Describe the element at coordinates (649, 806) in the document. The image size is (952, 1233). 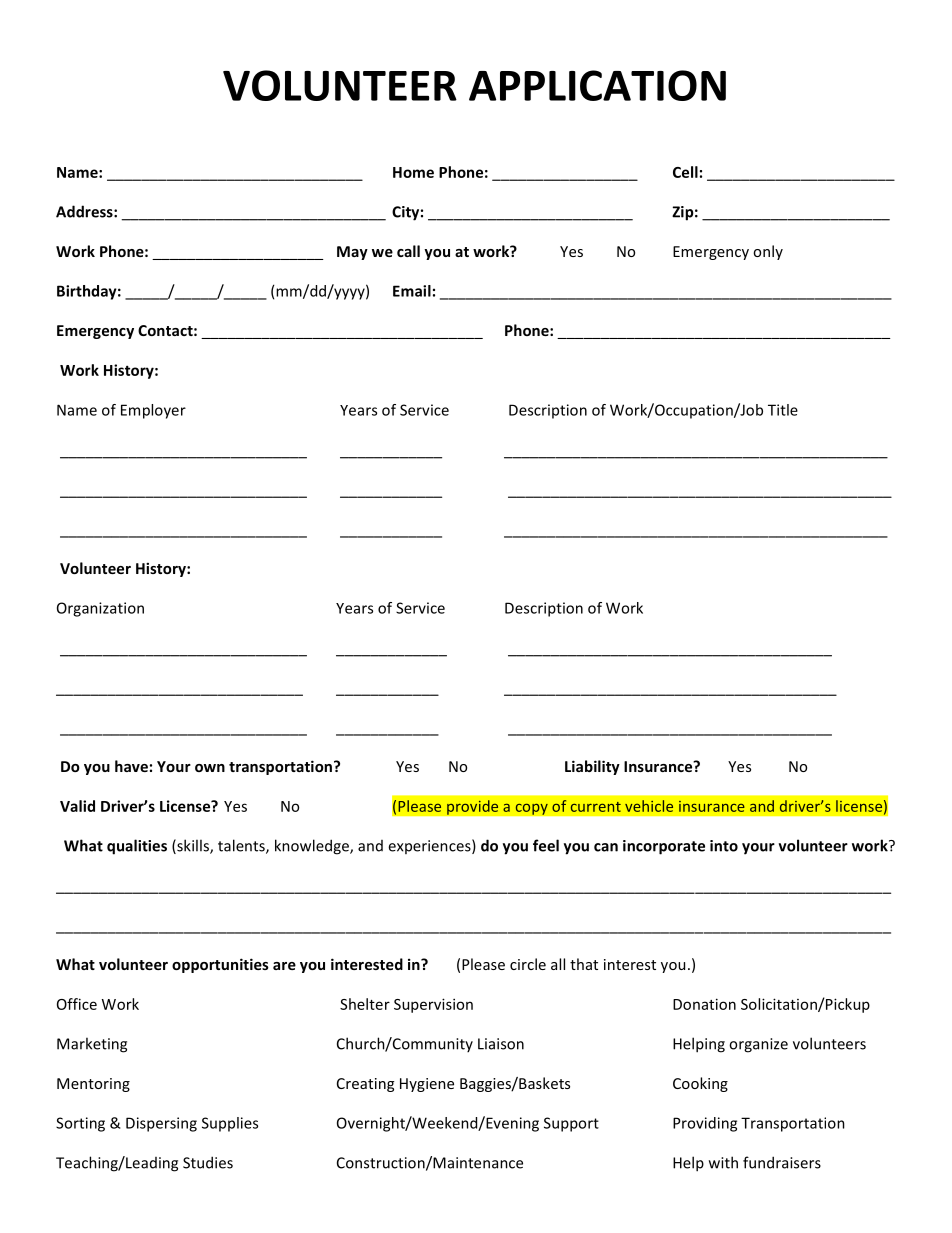
I see `vehicle` at that location.
